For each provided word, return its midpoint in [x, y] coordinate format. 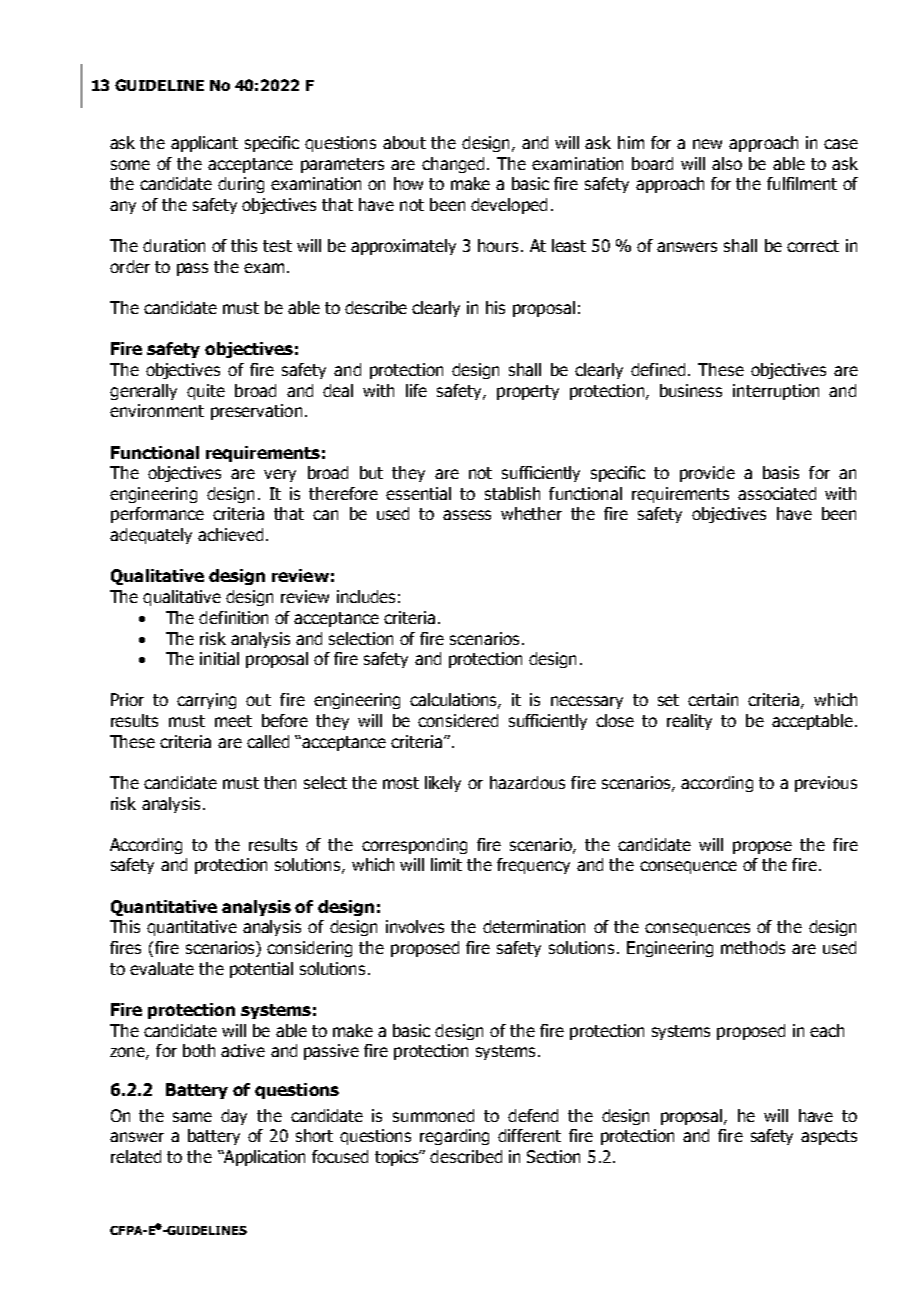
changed [453, 165]
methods [753, 947]
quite [206, 392]
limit [446, 864]
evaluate [162, 968]
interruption [776, 392]
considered [458, 720]
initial [219, 658]
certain [713, 699]
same [192, 1117]
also [727, 163]
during [241, 185]
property [528, 392]
